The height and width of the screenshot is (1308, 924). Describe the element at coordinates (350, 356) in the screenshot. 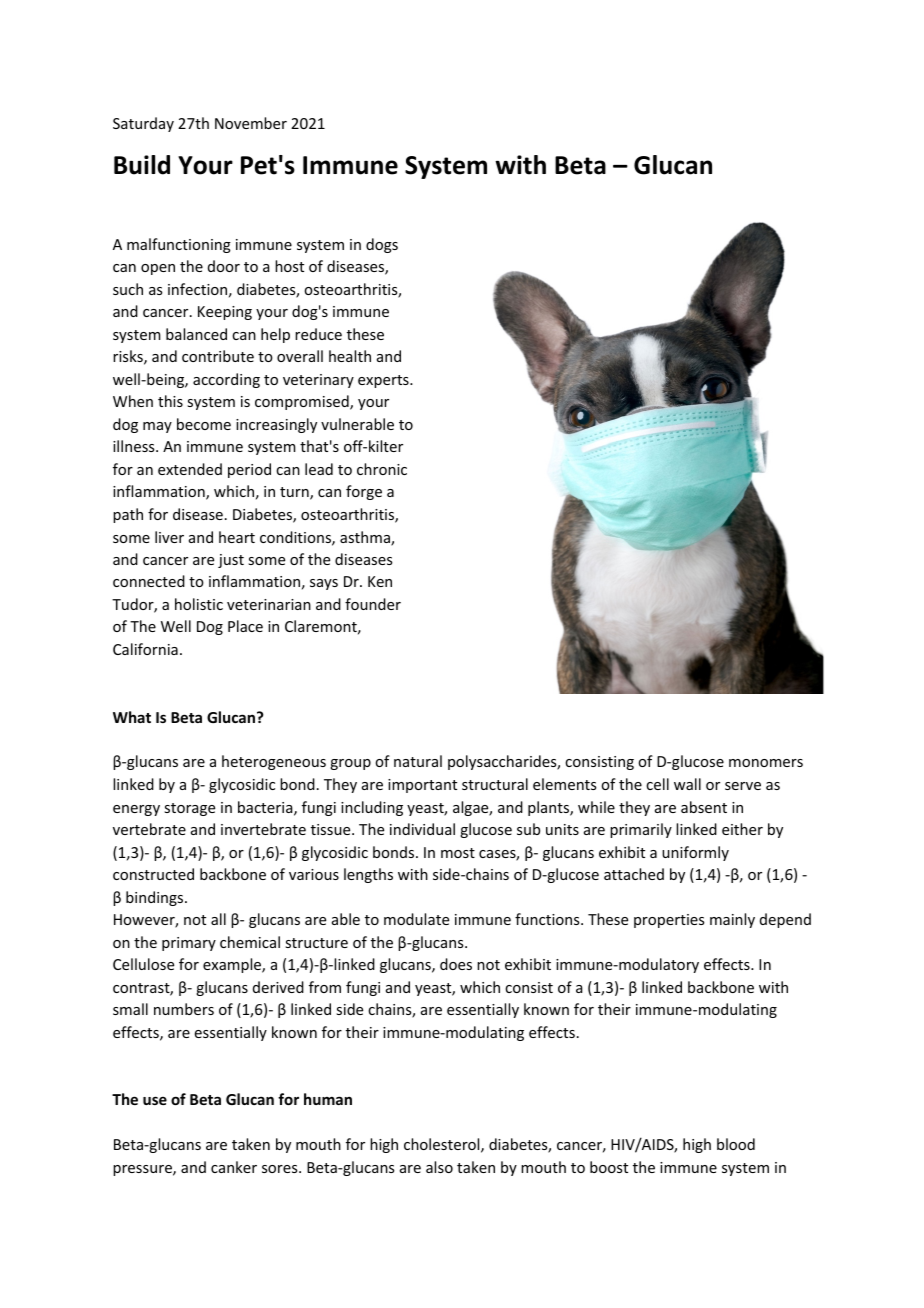

I see `health` at that location.
